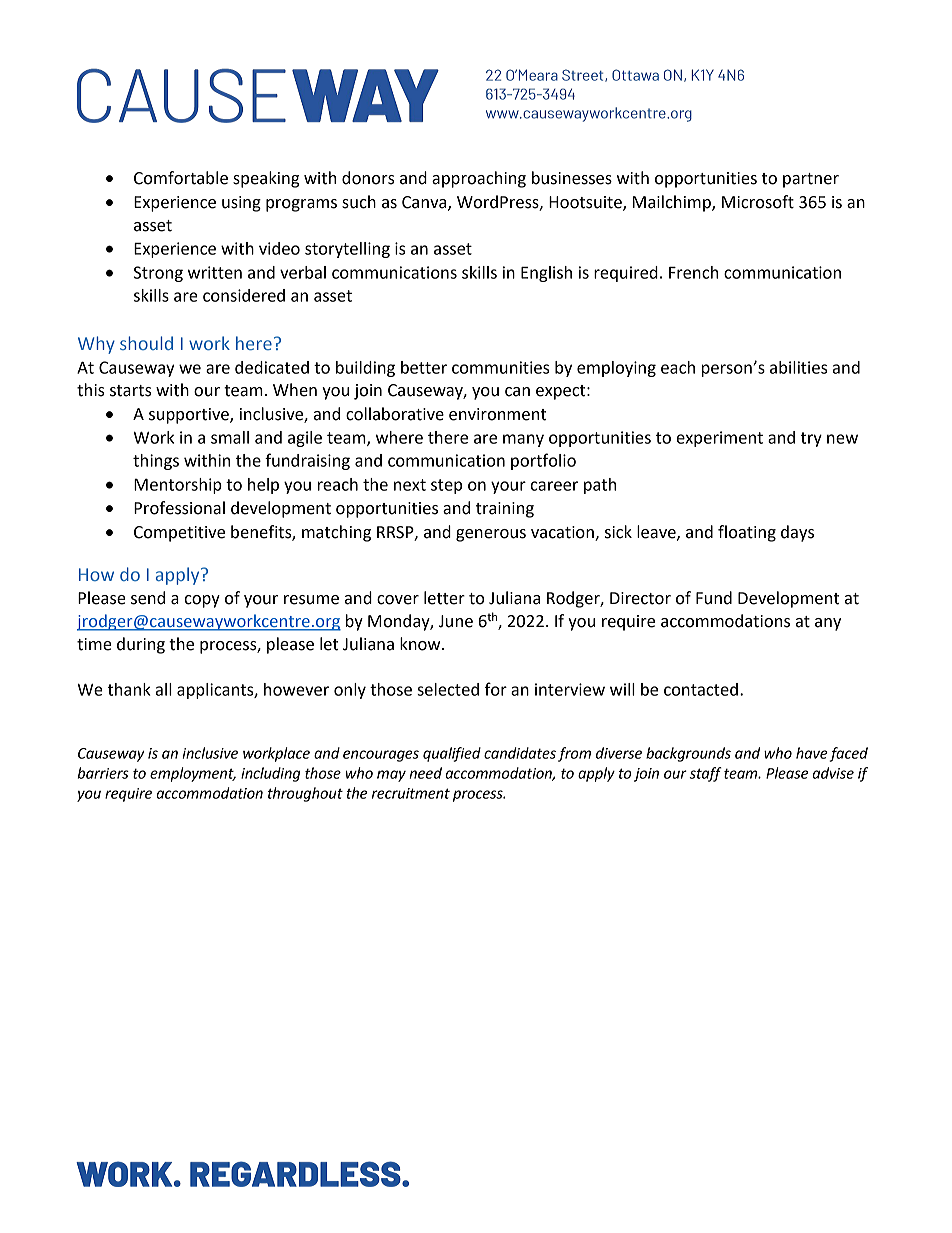  What do you see at coordinates (426, 773) in the image?
I see `need` at bounding box center [426, 773].
